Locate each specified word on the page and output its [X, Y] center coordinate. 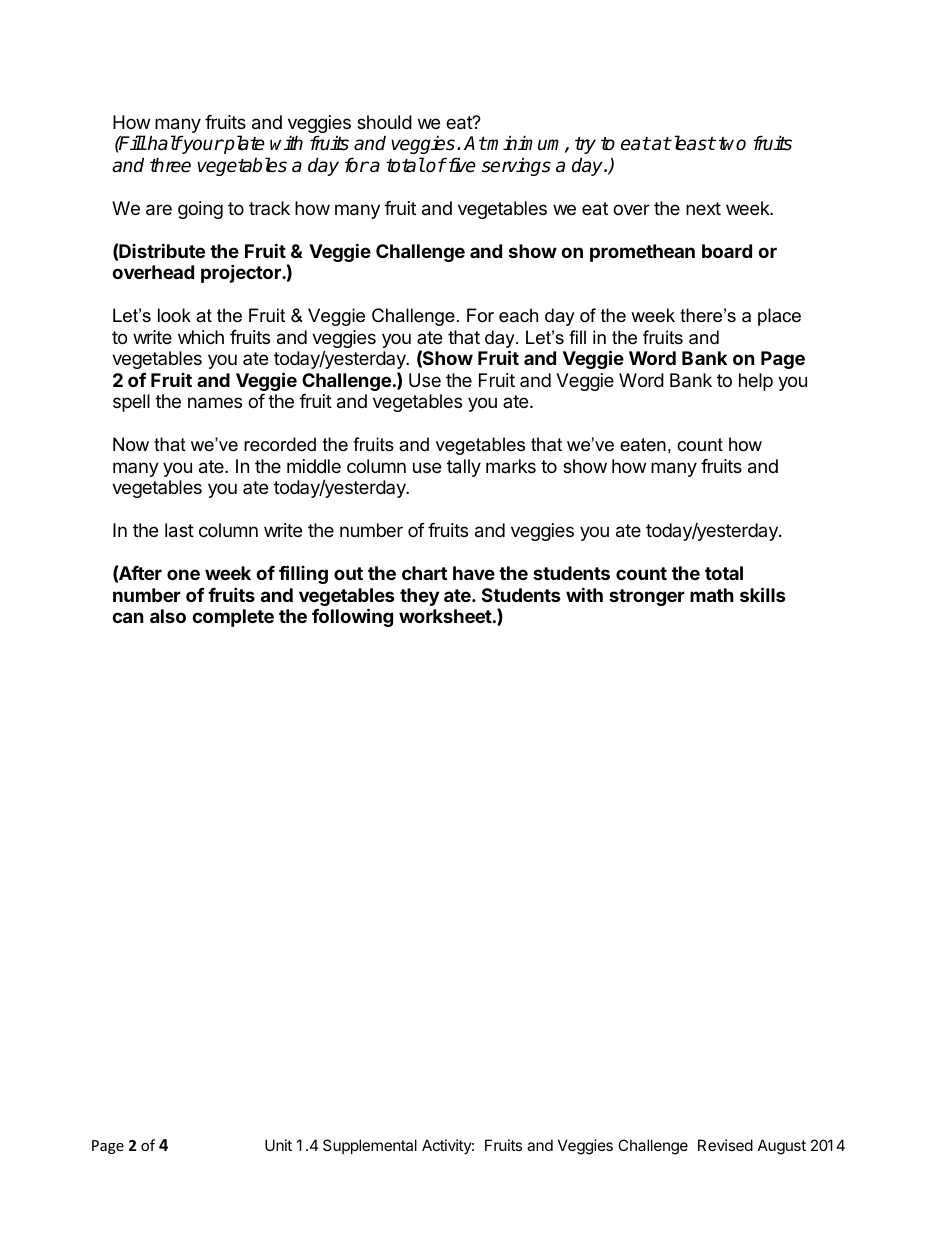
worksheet [445, 616]
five [461, 165]
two [732, 144]
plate [243, 144]
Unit [278, 1145]
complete [233, 618]
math [712, 595]
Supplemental [370, 1146]
